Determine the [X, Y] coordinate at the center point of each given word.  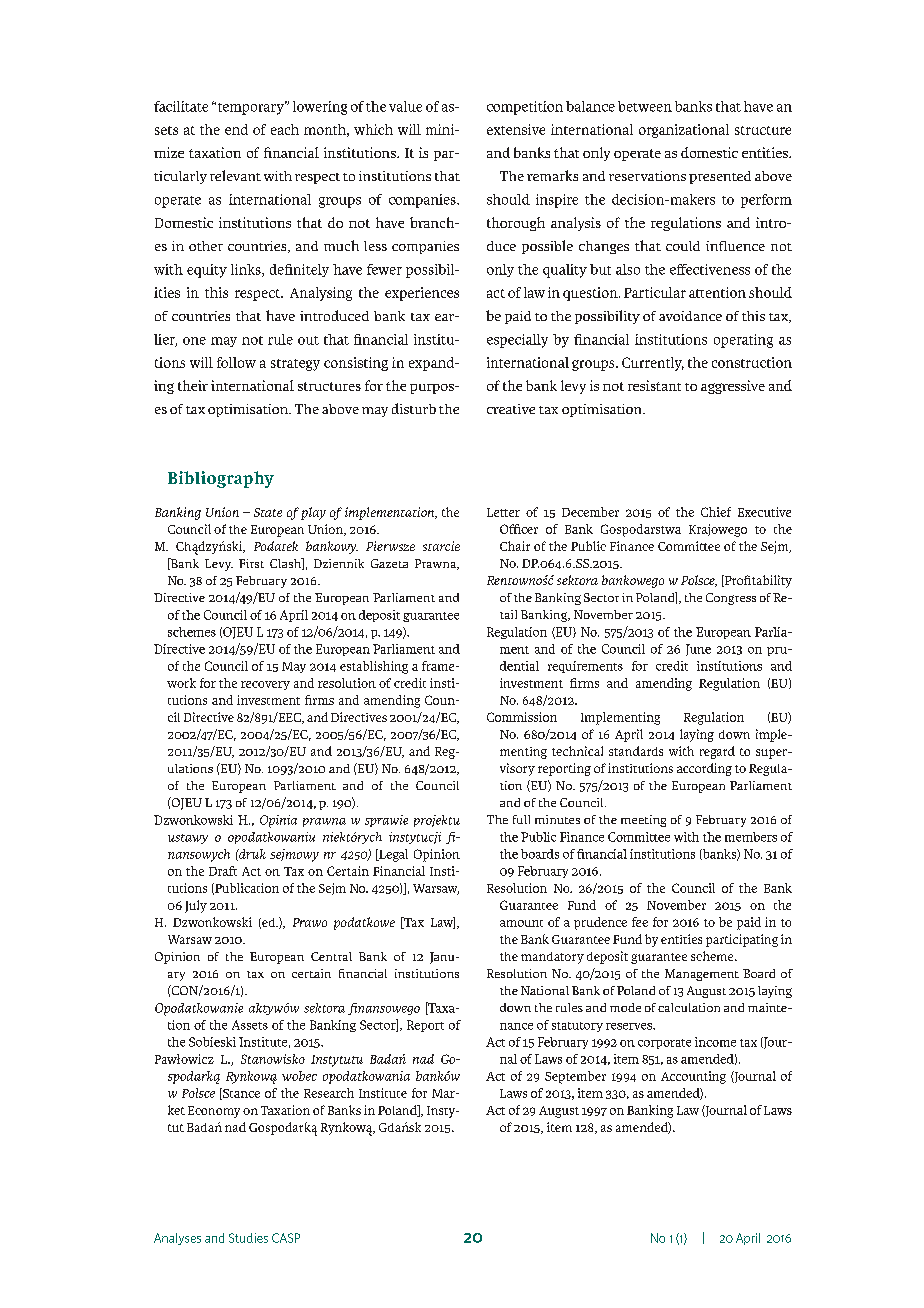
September [575, 1077]
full [521, 819]
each [285, 129]
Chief [716, 512]
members [751, 837]
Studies [248, 1238]
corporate [664, 1044]
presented [720, 177]
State [268, 512]
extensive [516, 129]
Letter [503, 512]
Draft [223, 871]
